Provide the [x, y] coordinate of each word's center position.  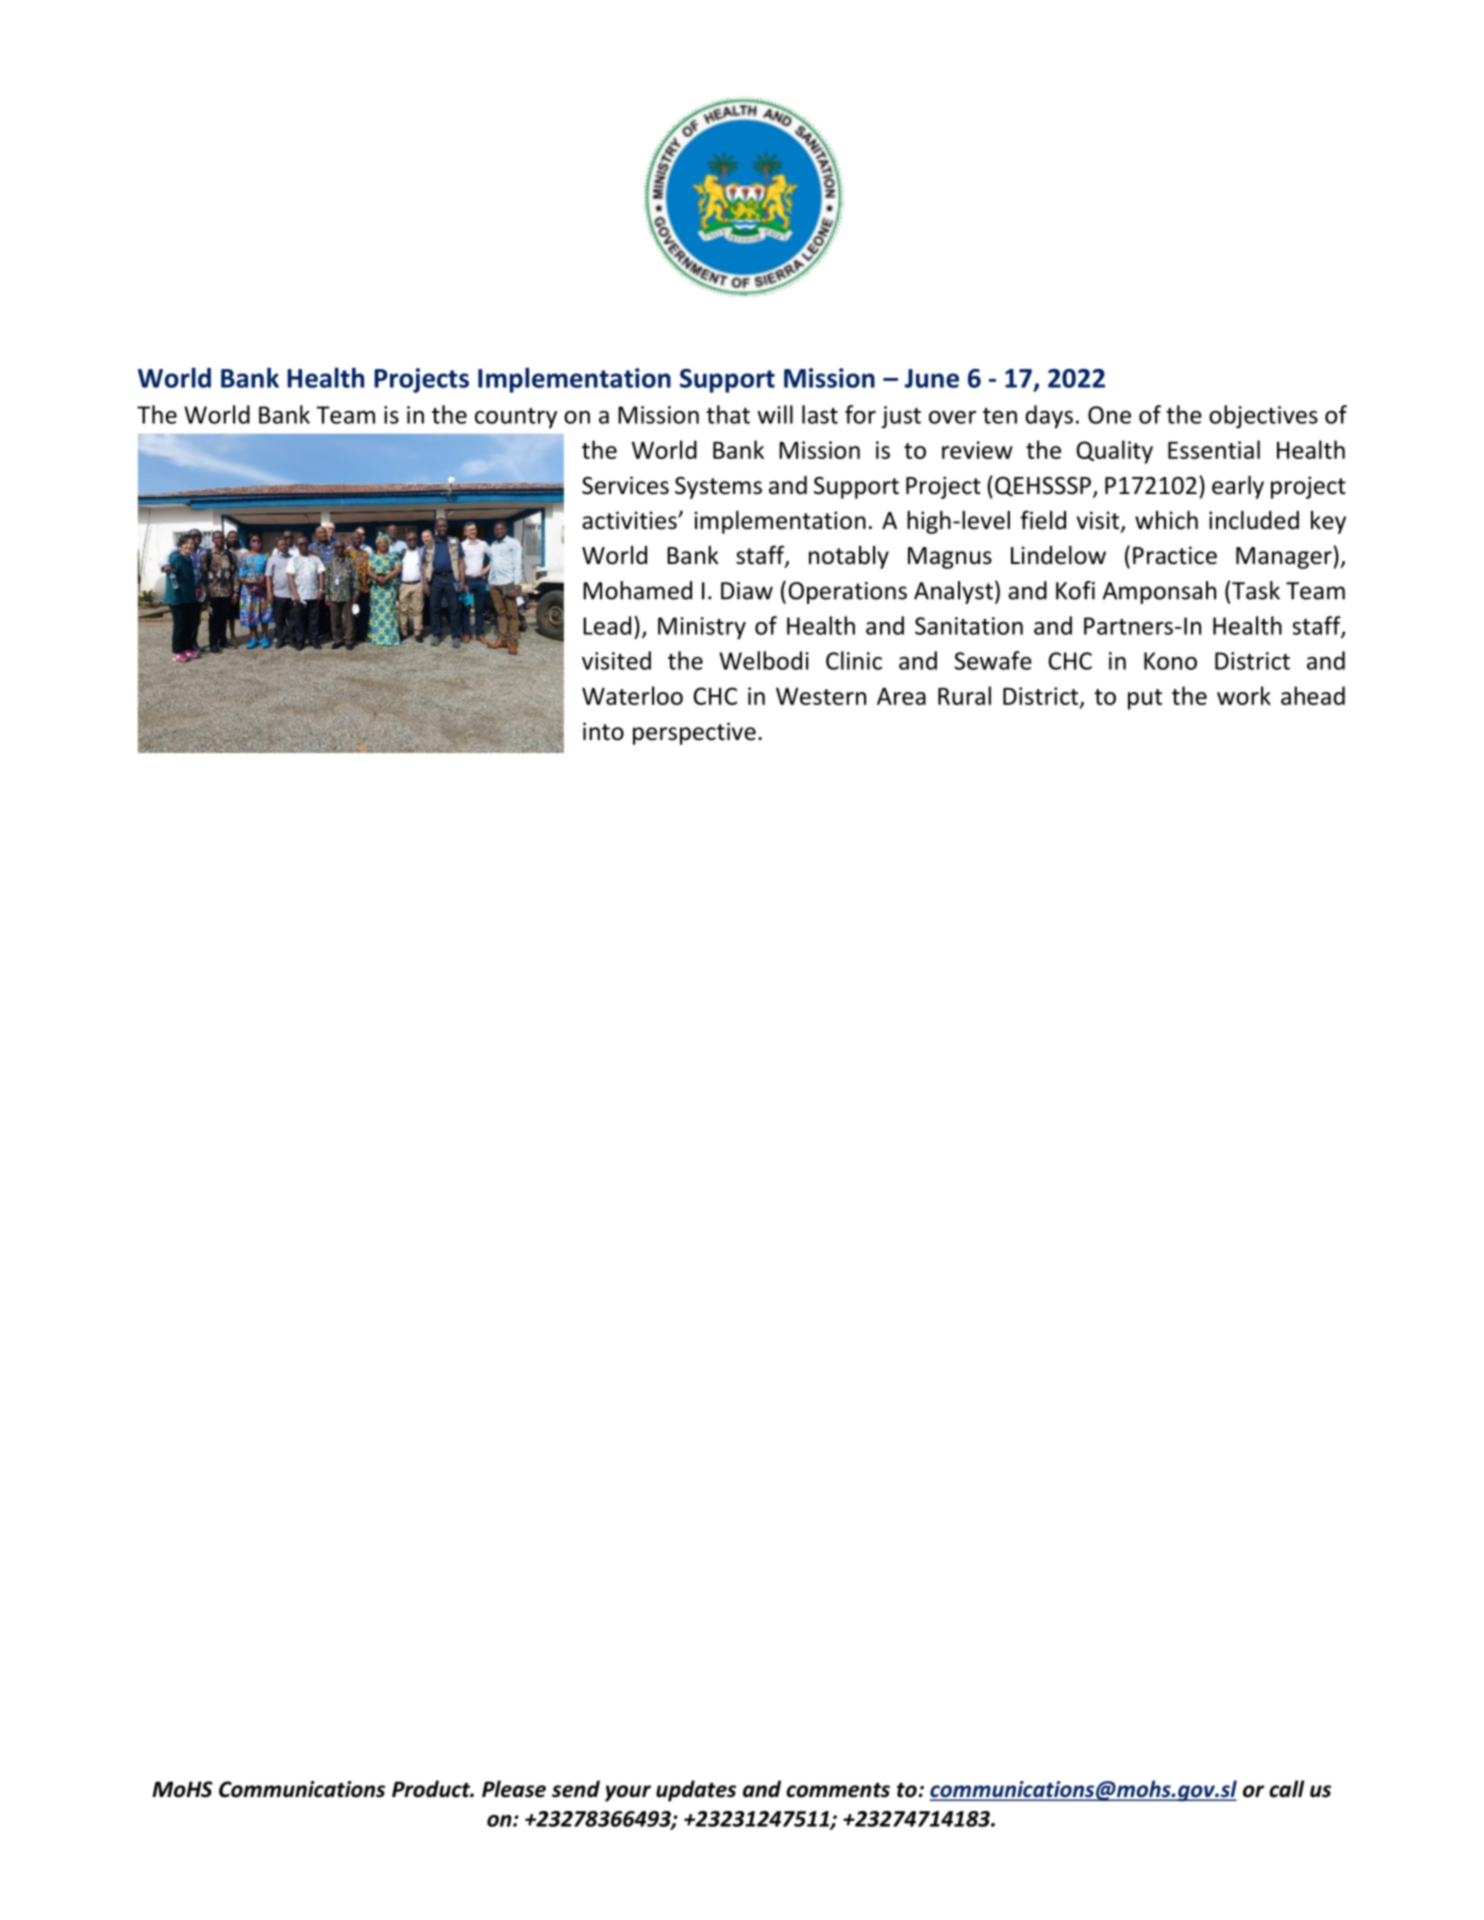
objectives [1263, 417]
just [901, 417]
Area [901, 696]
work [1244, 695]
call [1286, 1789]
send [576, 1789]
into [603, 731]
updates [696, 1791]
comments [838, 1790]
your [628, 1793]
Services [625, 485]
